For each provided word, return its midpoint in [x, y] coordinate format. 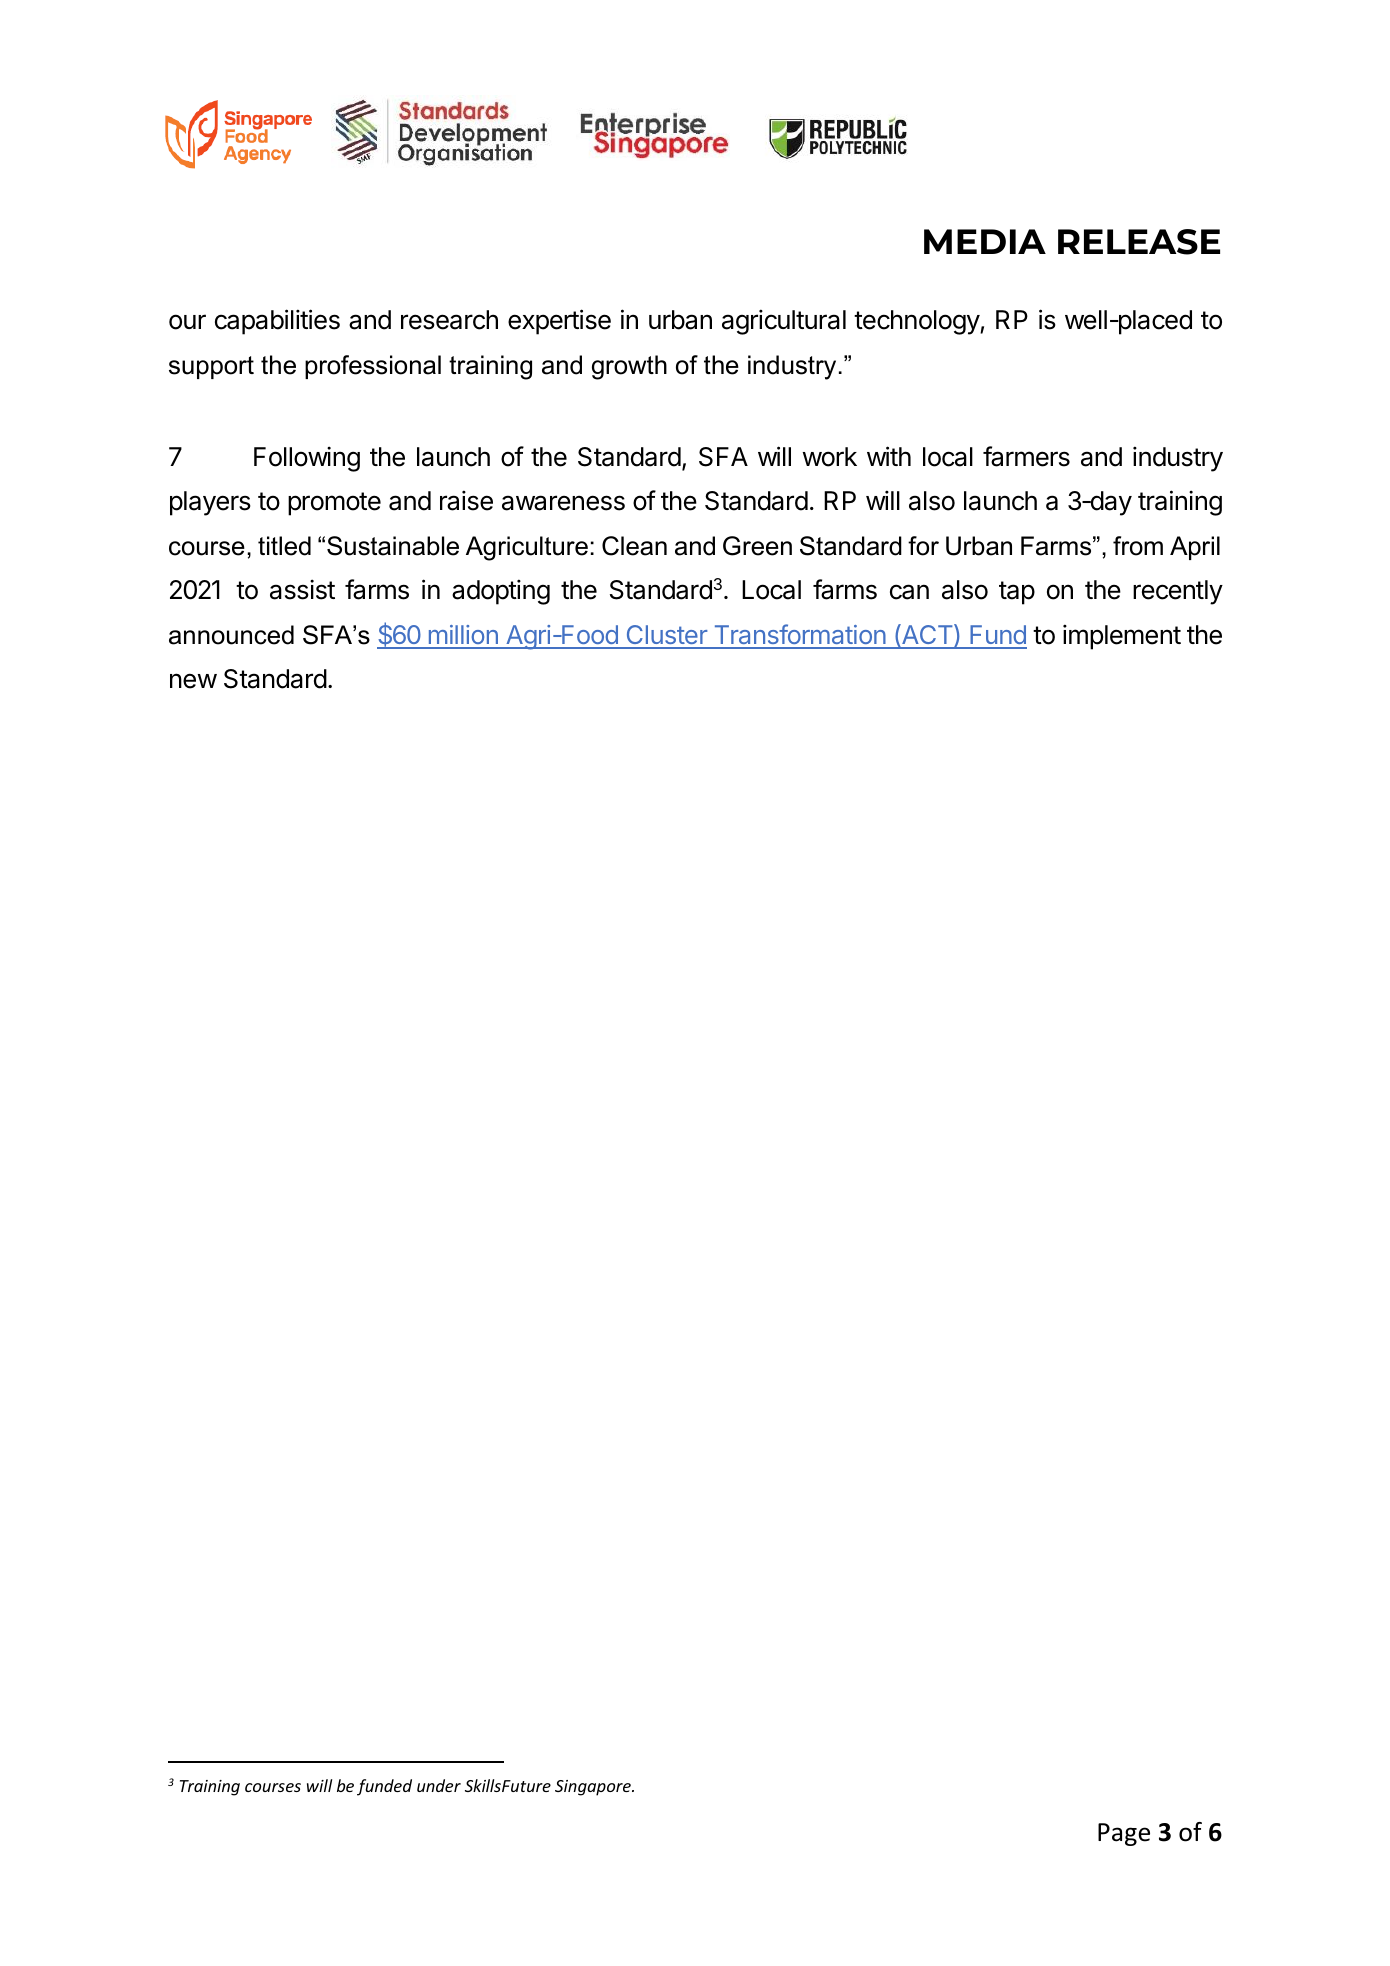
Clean [634, 546]
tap [1017, 593]
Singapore [594, 1788]
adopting [501, 592]
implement [1122, 637]
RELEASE [1139, 242]
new [193, 681]
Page [1124, 1834]
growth [629, 367]
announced [231, 635]
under [439, 1785]
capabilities [277, 322]
